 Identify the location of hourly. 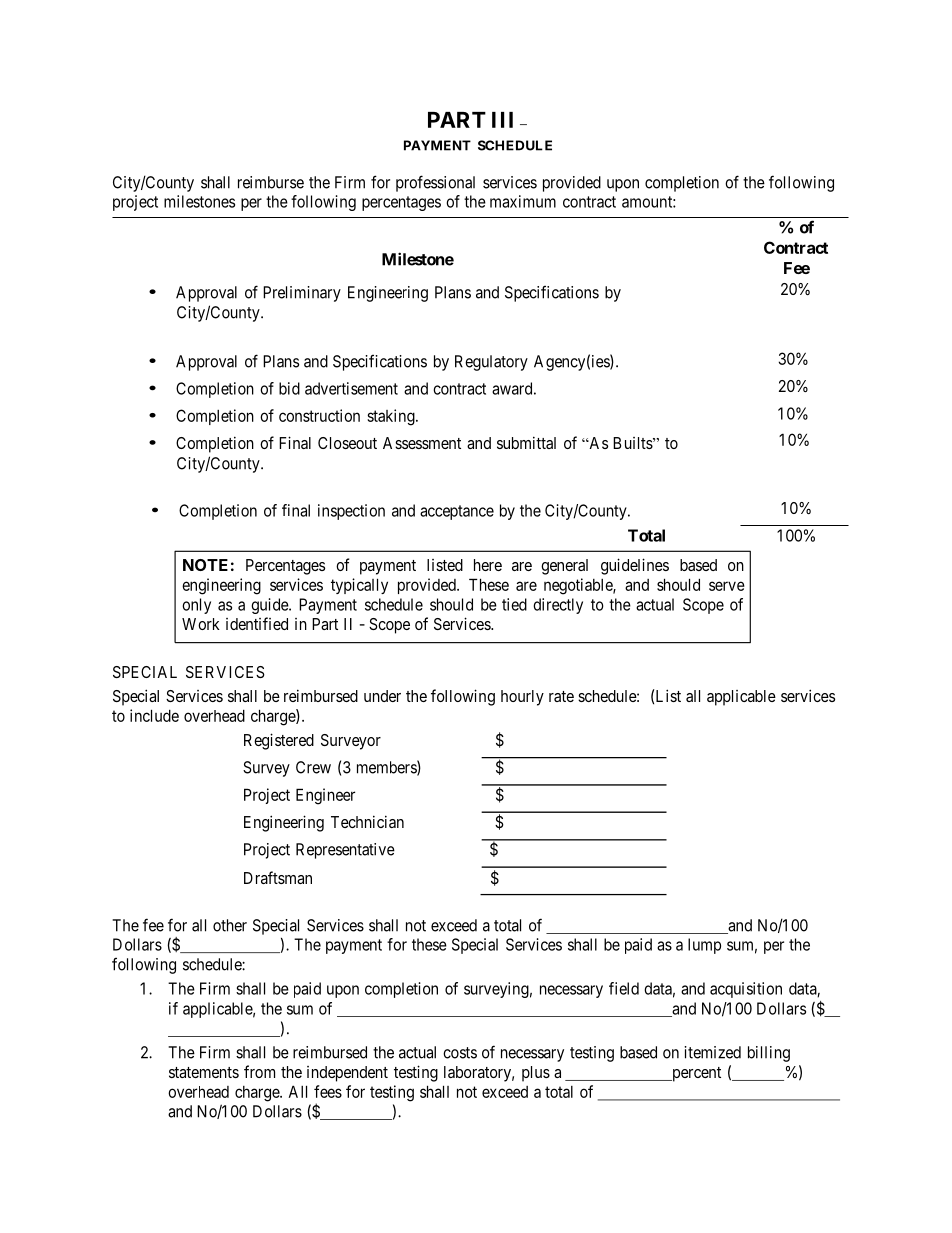
(522, 698).
